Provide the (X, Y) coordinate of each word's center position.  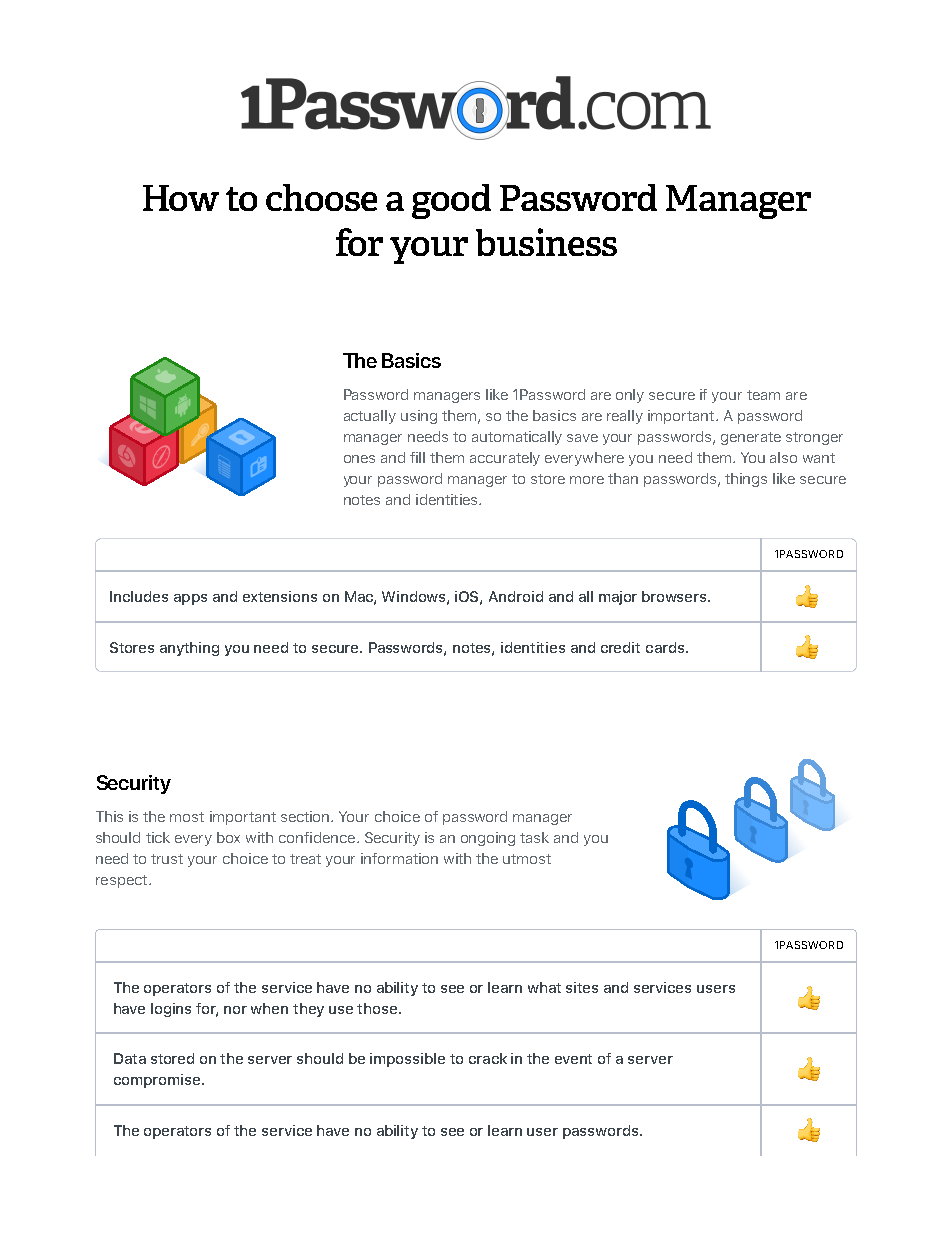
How (181, 198)
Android (516, 596)
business (546, 242)
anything (189, 649)
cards (666, 647)
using (419, 417)
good (451, 201)
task (534, 837)
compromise (158, 1081)
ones (359, 459)
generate (751, 438)
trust (167, 859)
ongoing (488, 839)
